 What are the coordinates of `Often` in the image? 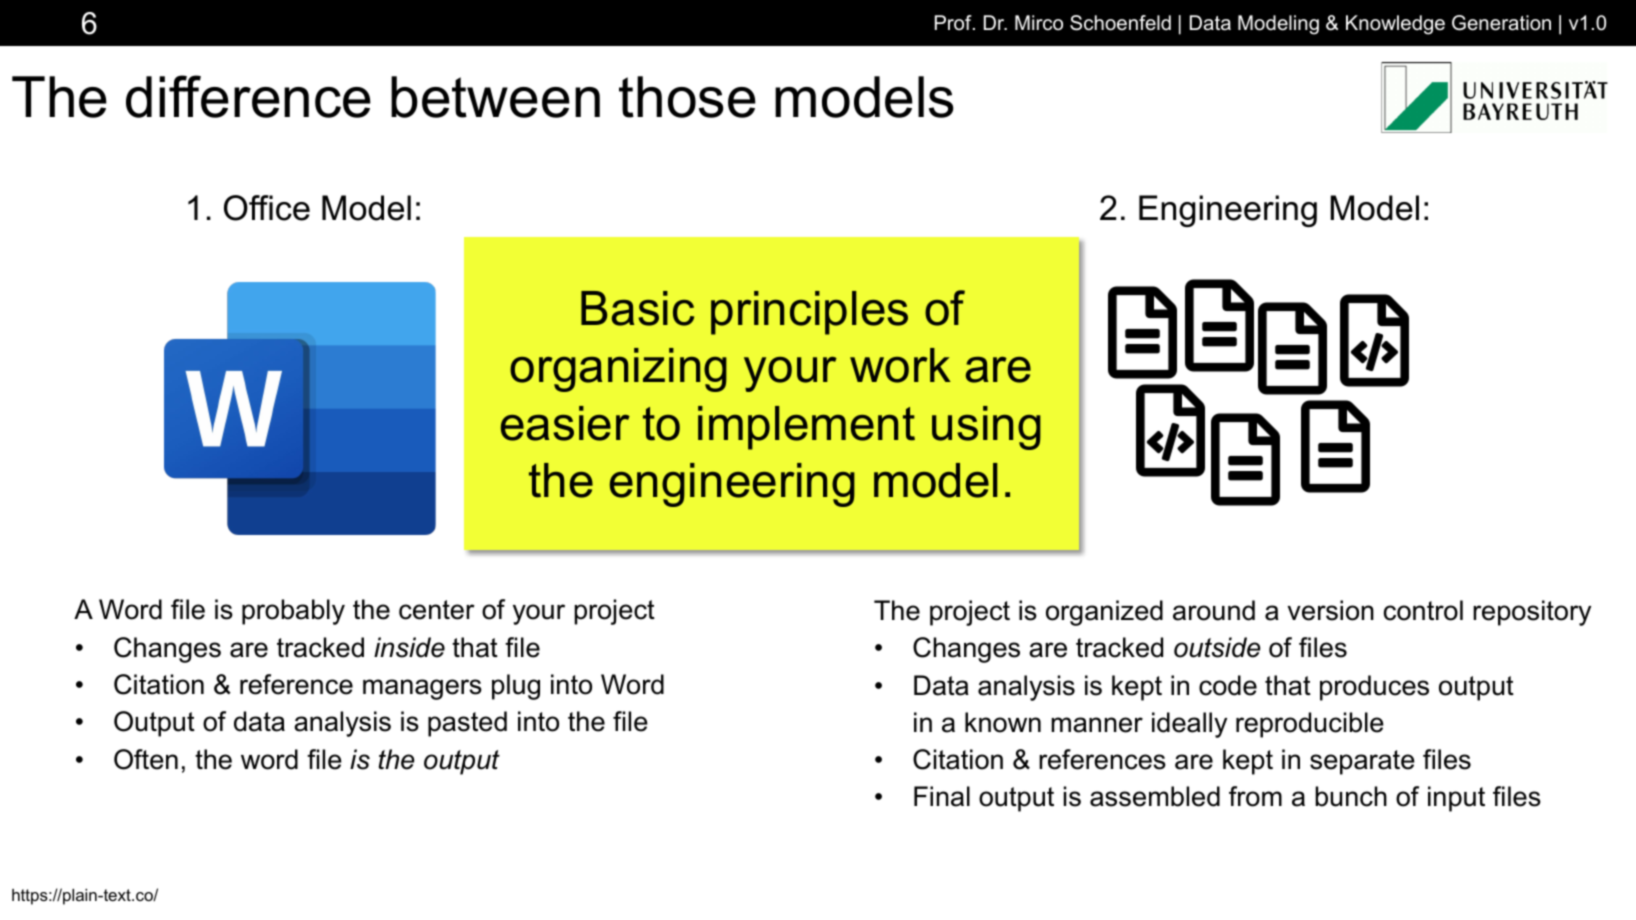 It's located at (146, 759).
